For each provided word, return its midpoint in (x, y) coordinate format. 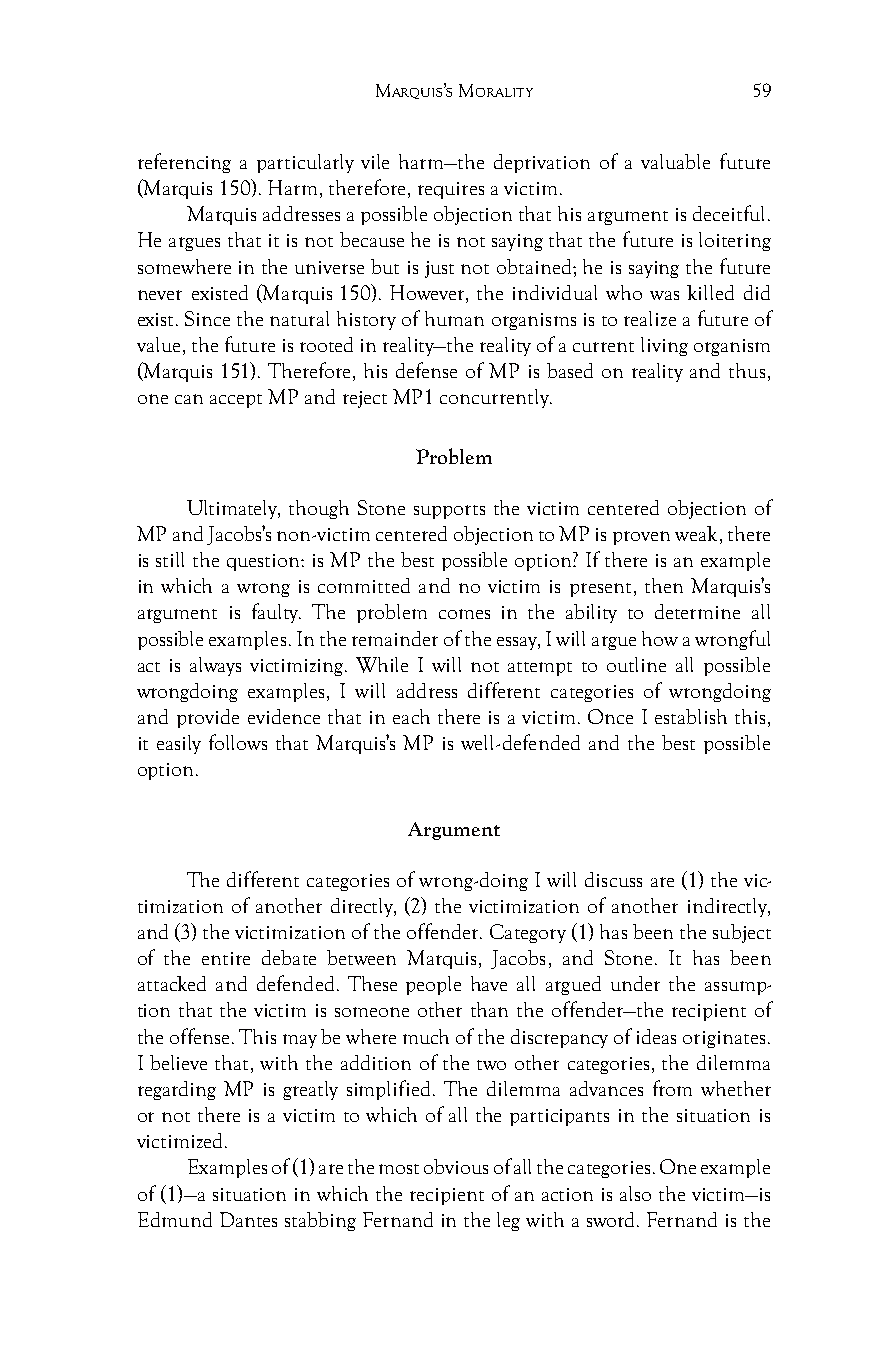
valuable (675, 161)
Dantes (248, 1219)
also (635, 1193)
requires (451, 190)
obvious (456, 1166)
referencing (184, 163)
